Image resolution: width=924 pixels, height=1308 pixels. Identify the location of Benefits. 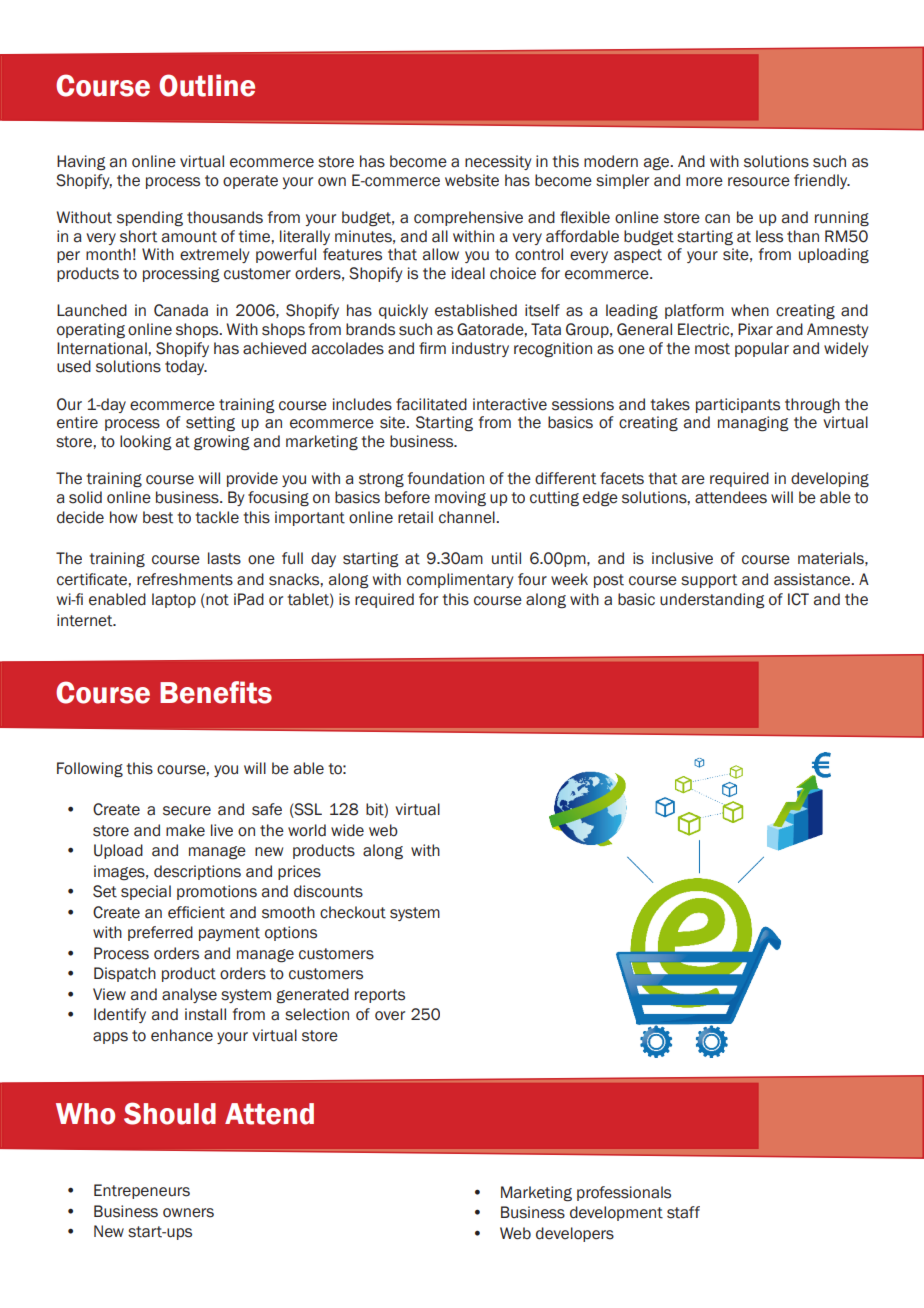
(216, 692).
